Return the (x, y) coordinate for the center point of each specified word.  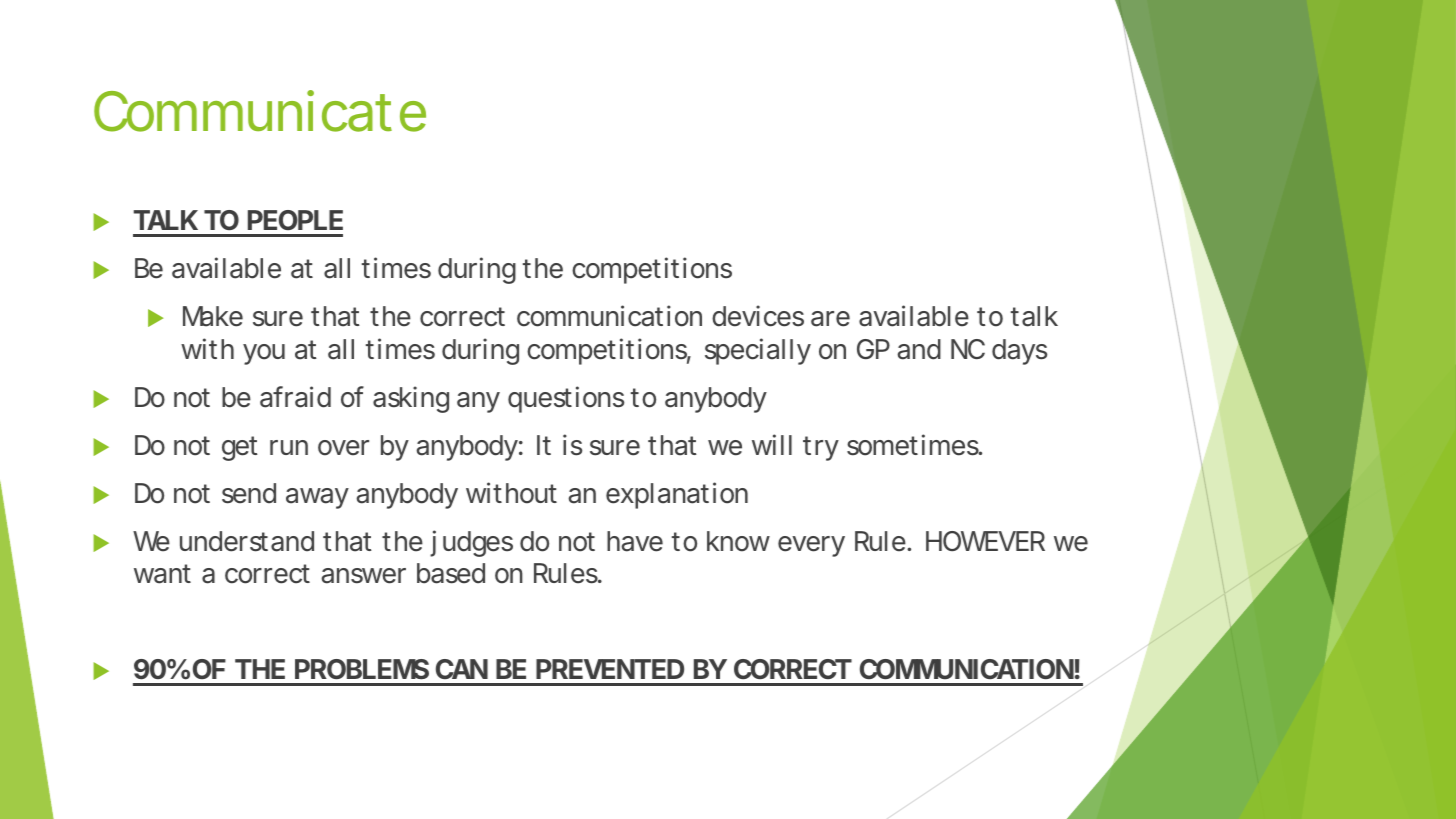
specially (758, 351)
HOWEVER (985, 541)
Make (213, 316)
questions (566, 399)
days (1019, 352)
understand (247, 541)
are (830, 319)
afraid (295, 397)
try (821, 448)
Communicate (260, 111)
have (635, 541)
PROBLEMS (362, 669)
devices (758, 316)
